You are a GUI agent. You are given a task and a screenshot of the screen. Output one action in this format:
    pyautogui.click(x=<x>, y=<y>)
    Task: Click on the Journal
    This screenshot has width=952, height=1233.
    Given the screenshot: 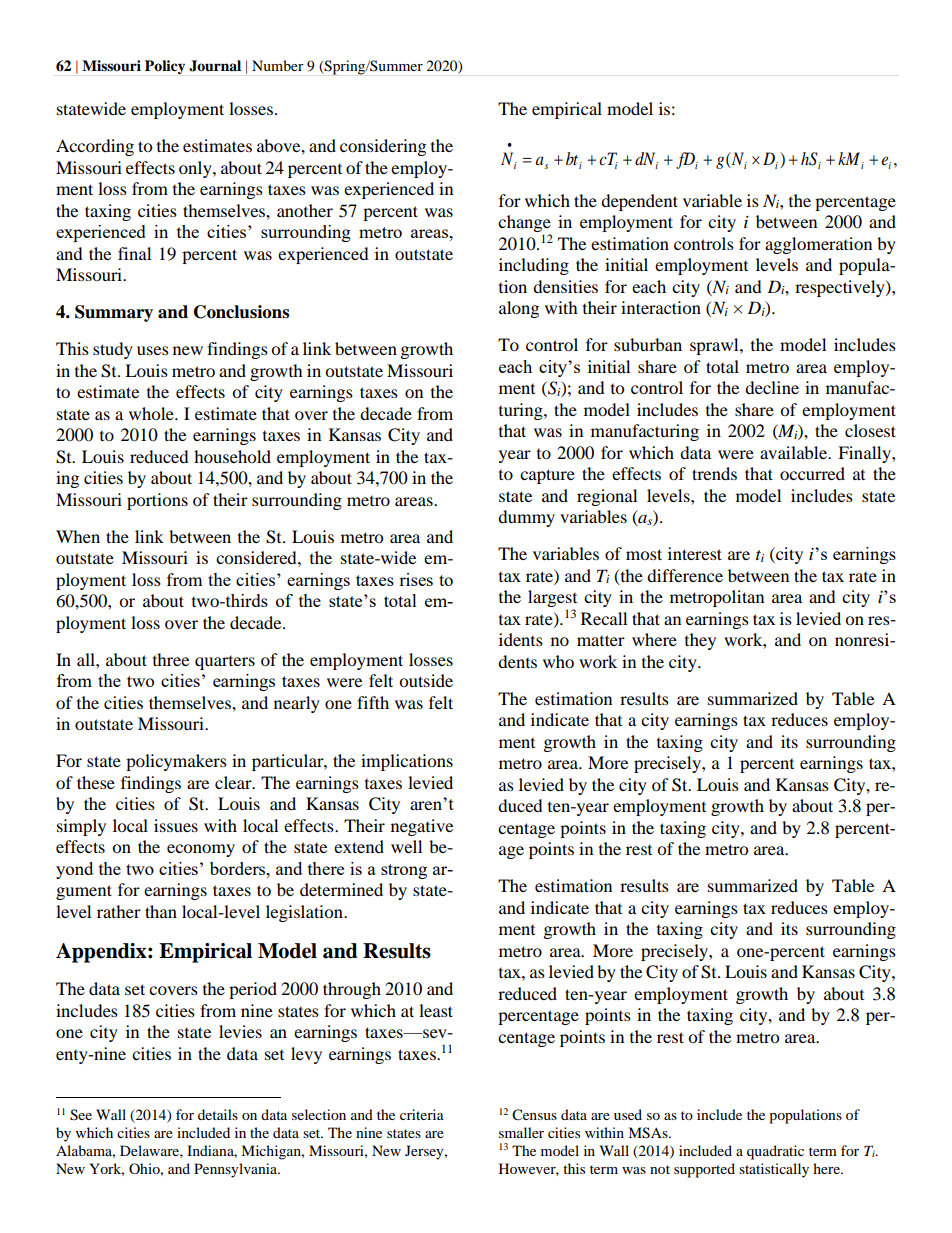 What is the action you would take?
    pyautogui.click(x=215, y=66)
